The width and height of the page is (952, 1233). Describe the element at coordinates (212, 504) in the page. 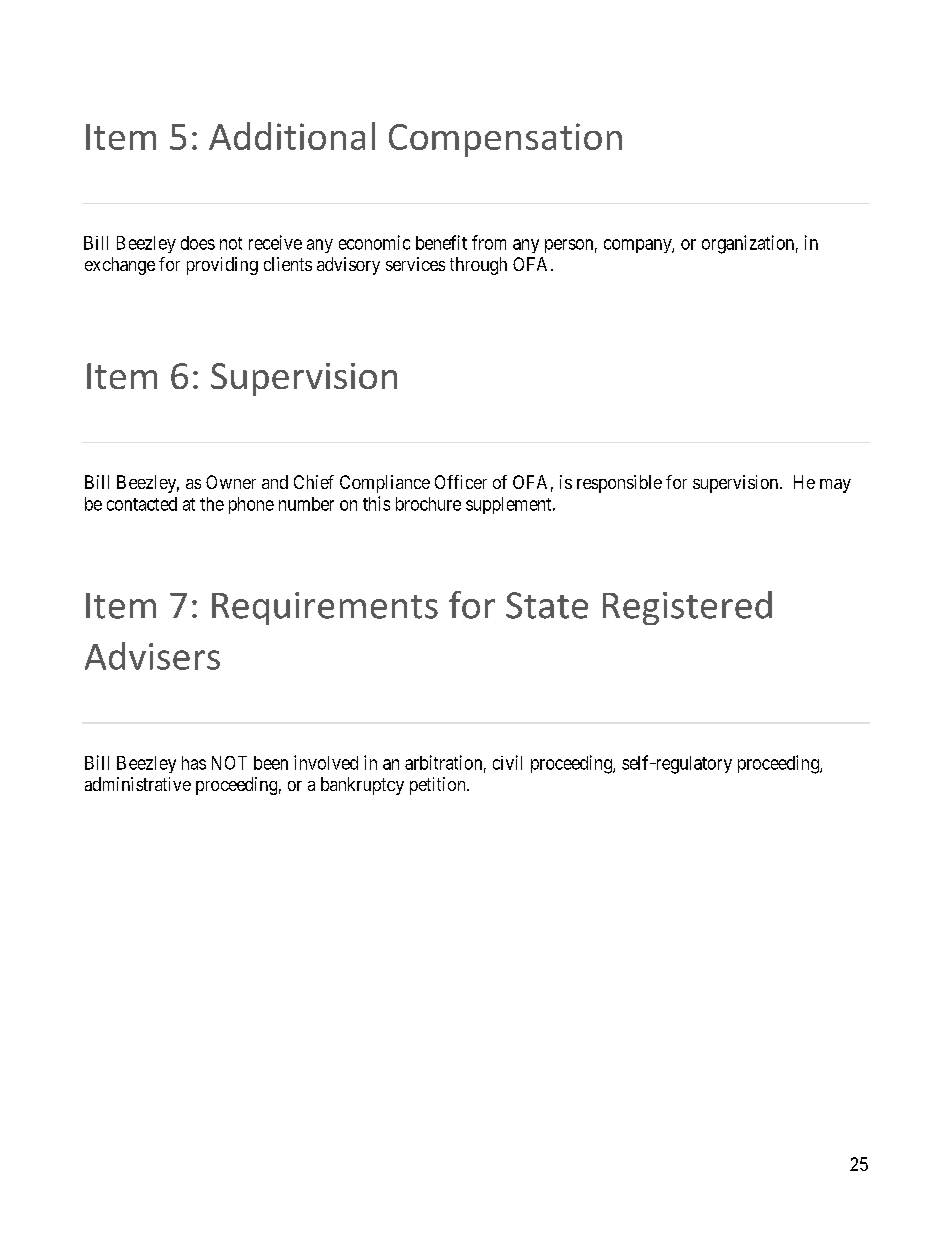

I see `the` at that location.
